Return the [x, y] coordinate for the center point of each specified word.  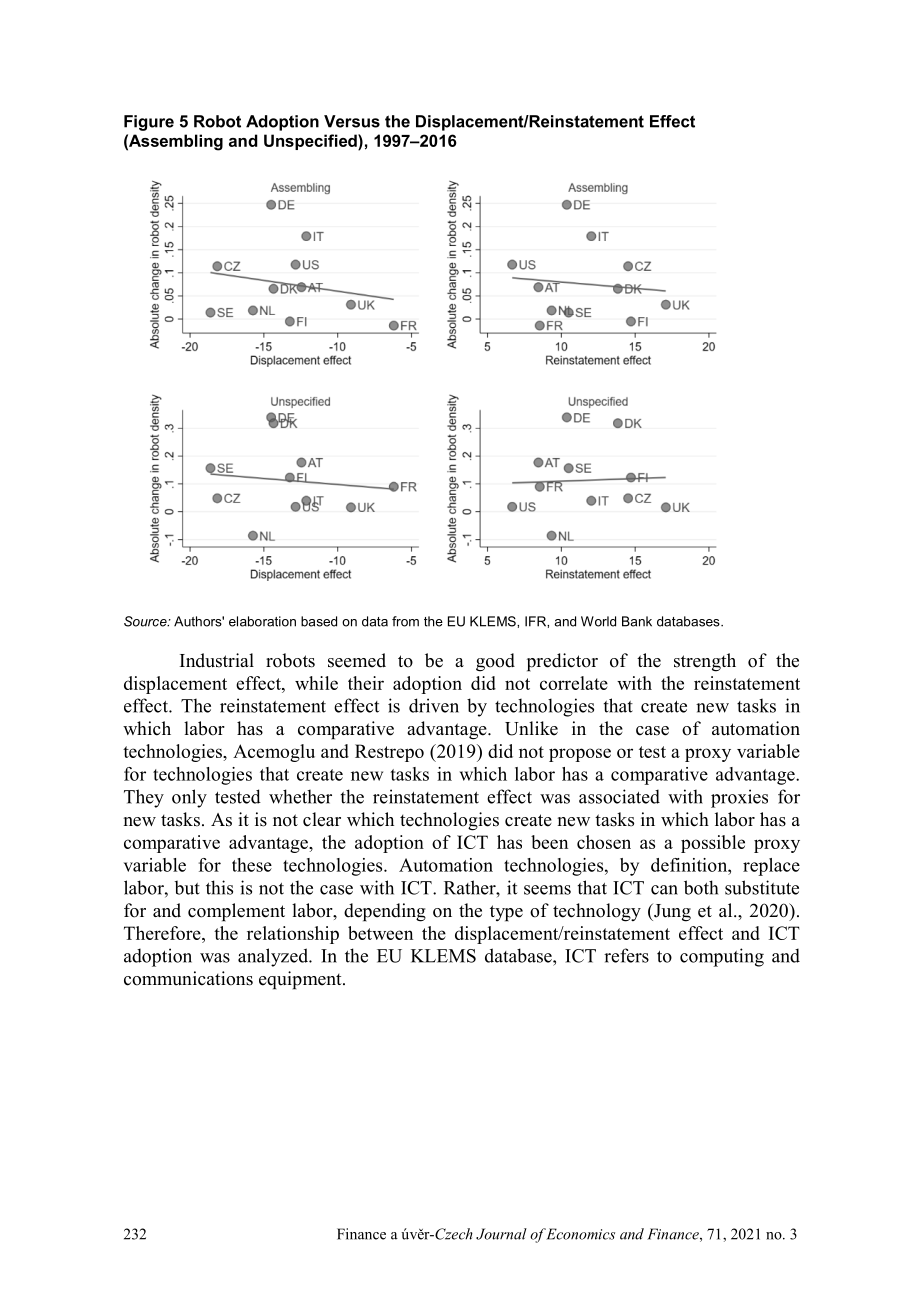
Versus [352, 121]
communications [188, 978]
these [252, 865]
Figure [149, 123]
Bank [637, 621]
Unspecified [311, 142]
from [405, 621]
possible [713, 844]
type [506, 913]
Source [146, 621]
